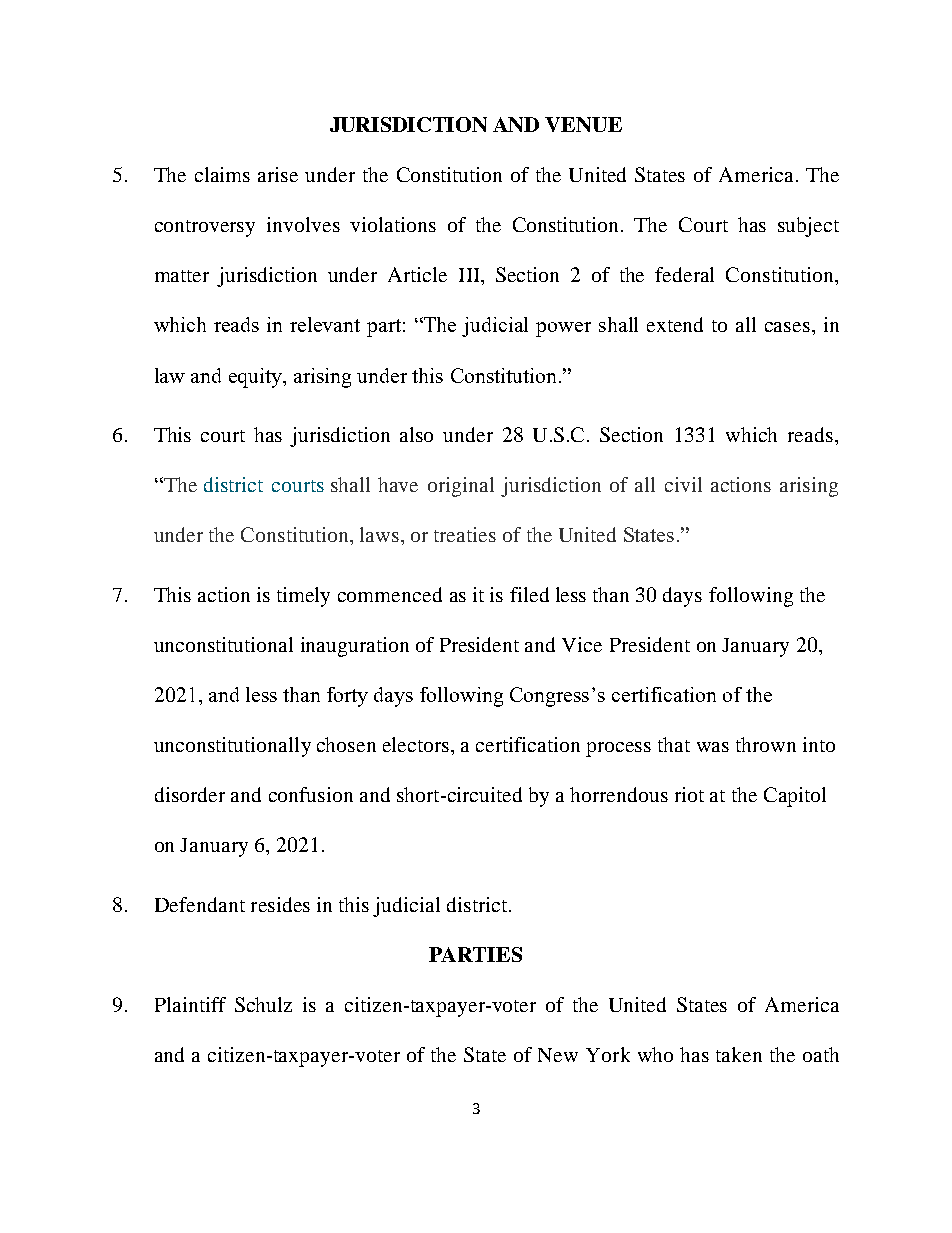 Image resolution: width=952 pixels, height=1233 pixels. What do you see at coordinates (461, 487) in the image?
I see `original` at bounding box center [461, 487].
